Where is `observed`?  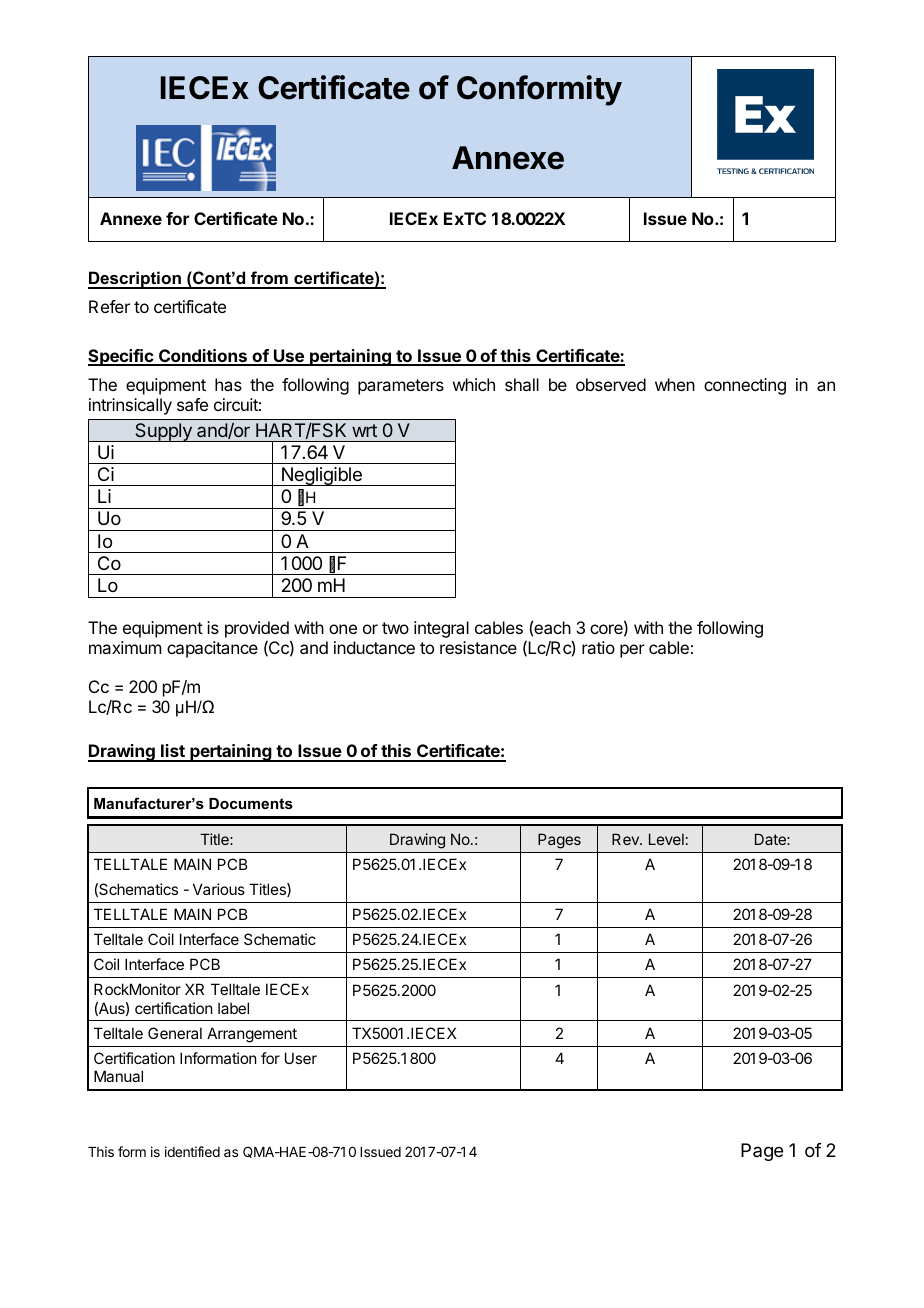
observed is located at coordinates (611, 384).
